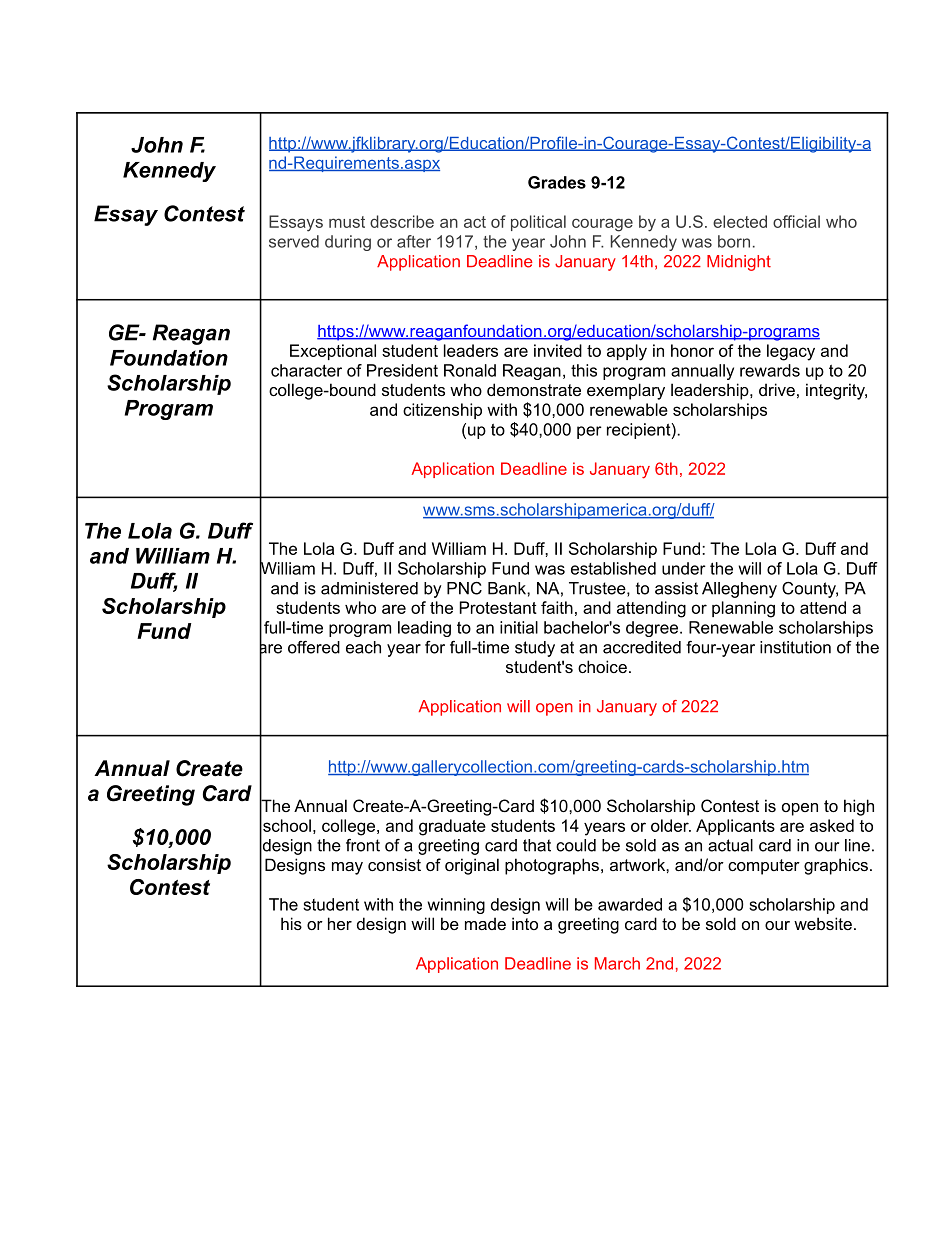  What do you see at coordinates (363, 845) in the image?
I see `front` at bounding box center [363, 845].
